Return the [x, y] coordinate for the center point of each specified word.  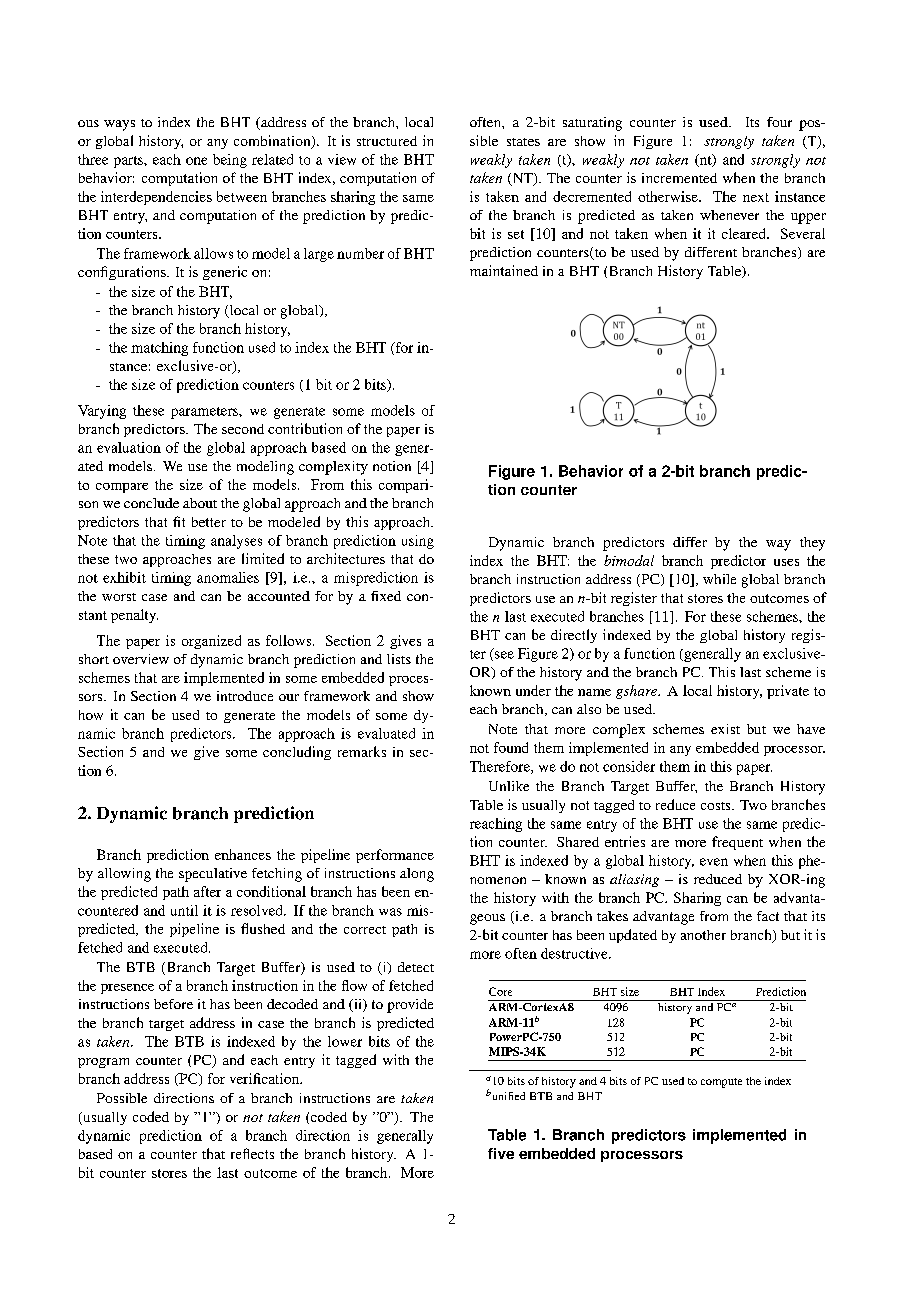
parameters [205, 413]
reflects [252, 1153]
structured [387, 141]
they [812, 544]
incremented [679, 178]
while [719, 579]
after [207, 891]
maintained [504, 270]
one [196, 161]
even [714, 862]
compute [721, 1083]
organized [211, 642]
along [417, 875]
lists [399, 659]
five [501, 1153]
